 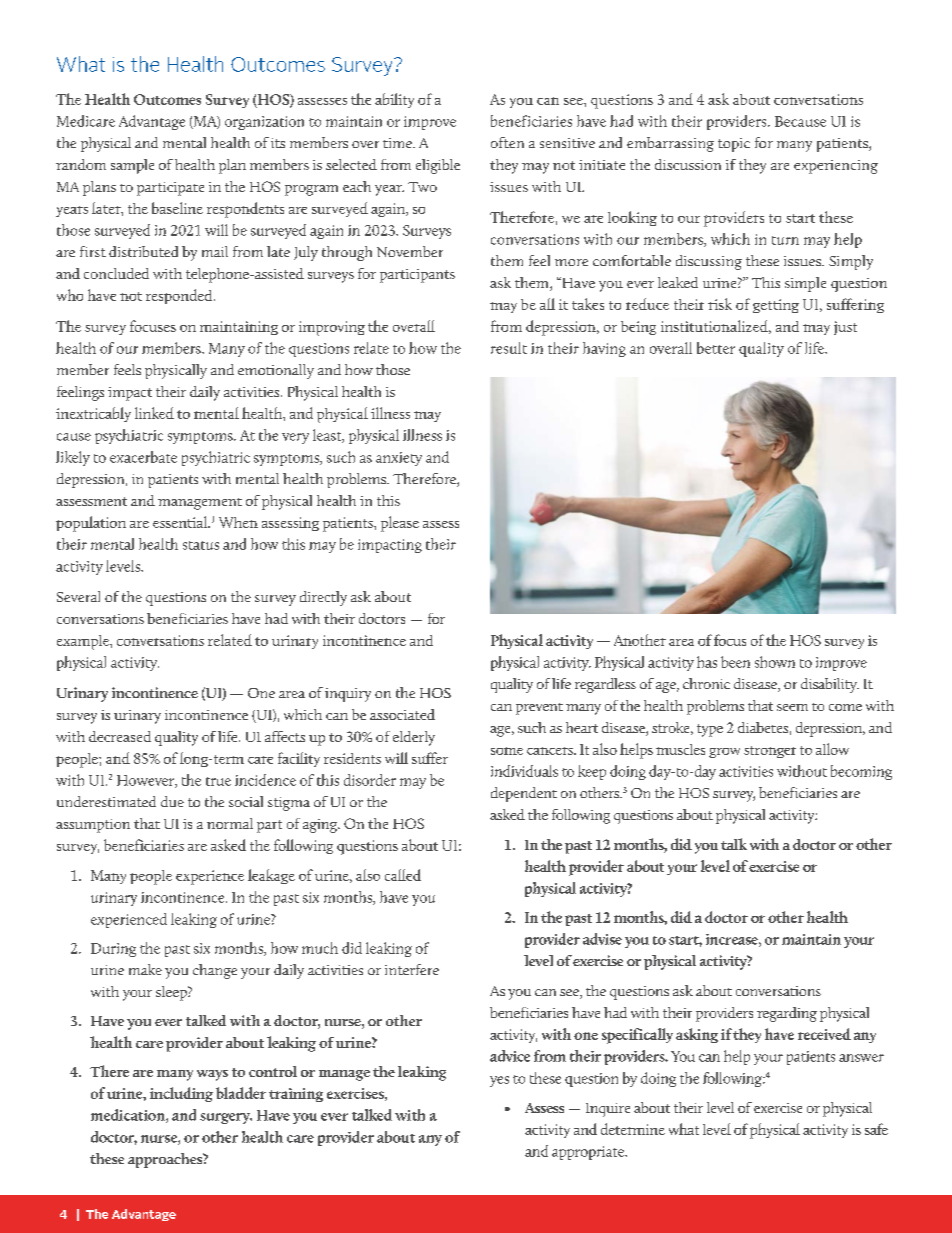 I want to click on sample, so click(x=132, y=166).
